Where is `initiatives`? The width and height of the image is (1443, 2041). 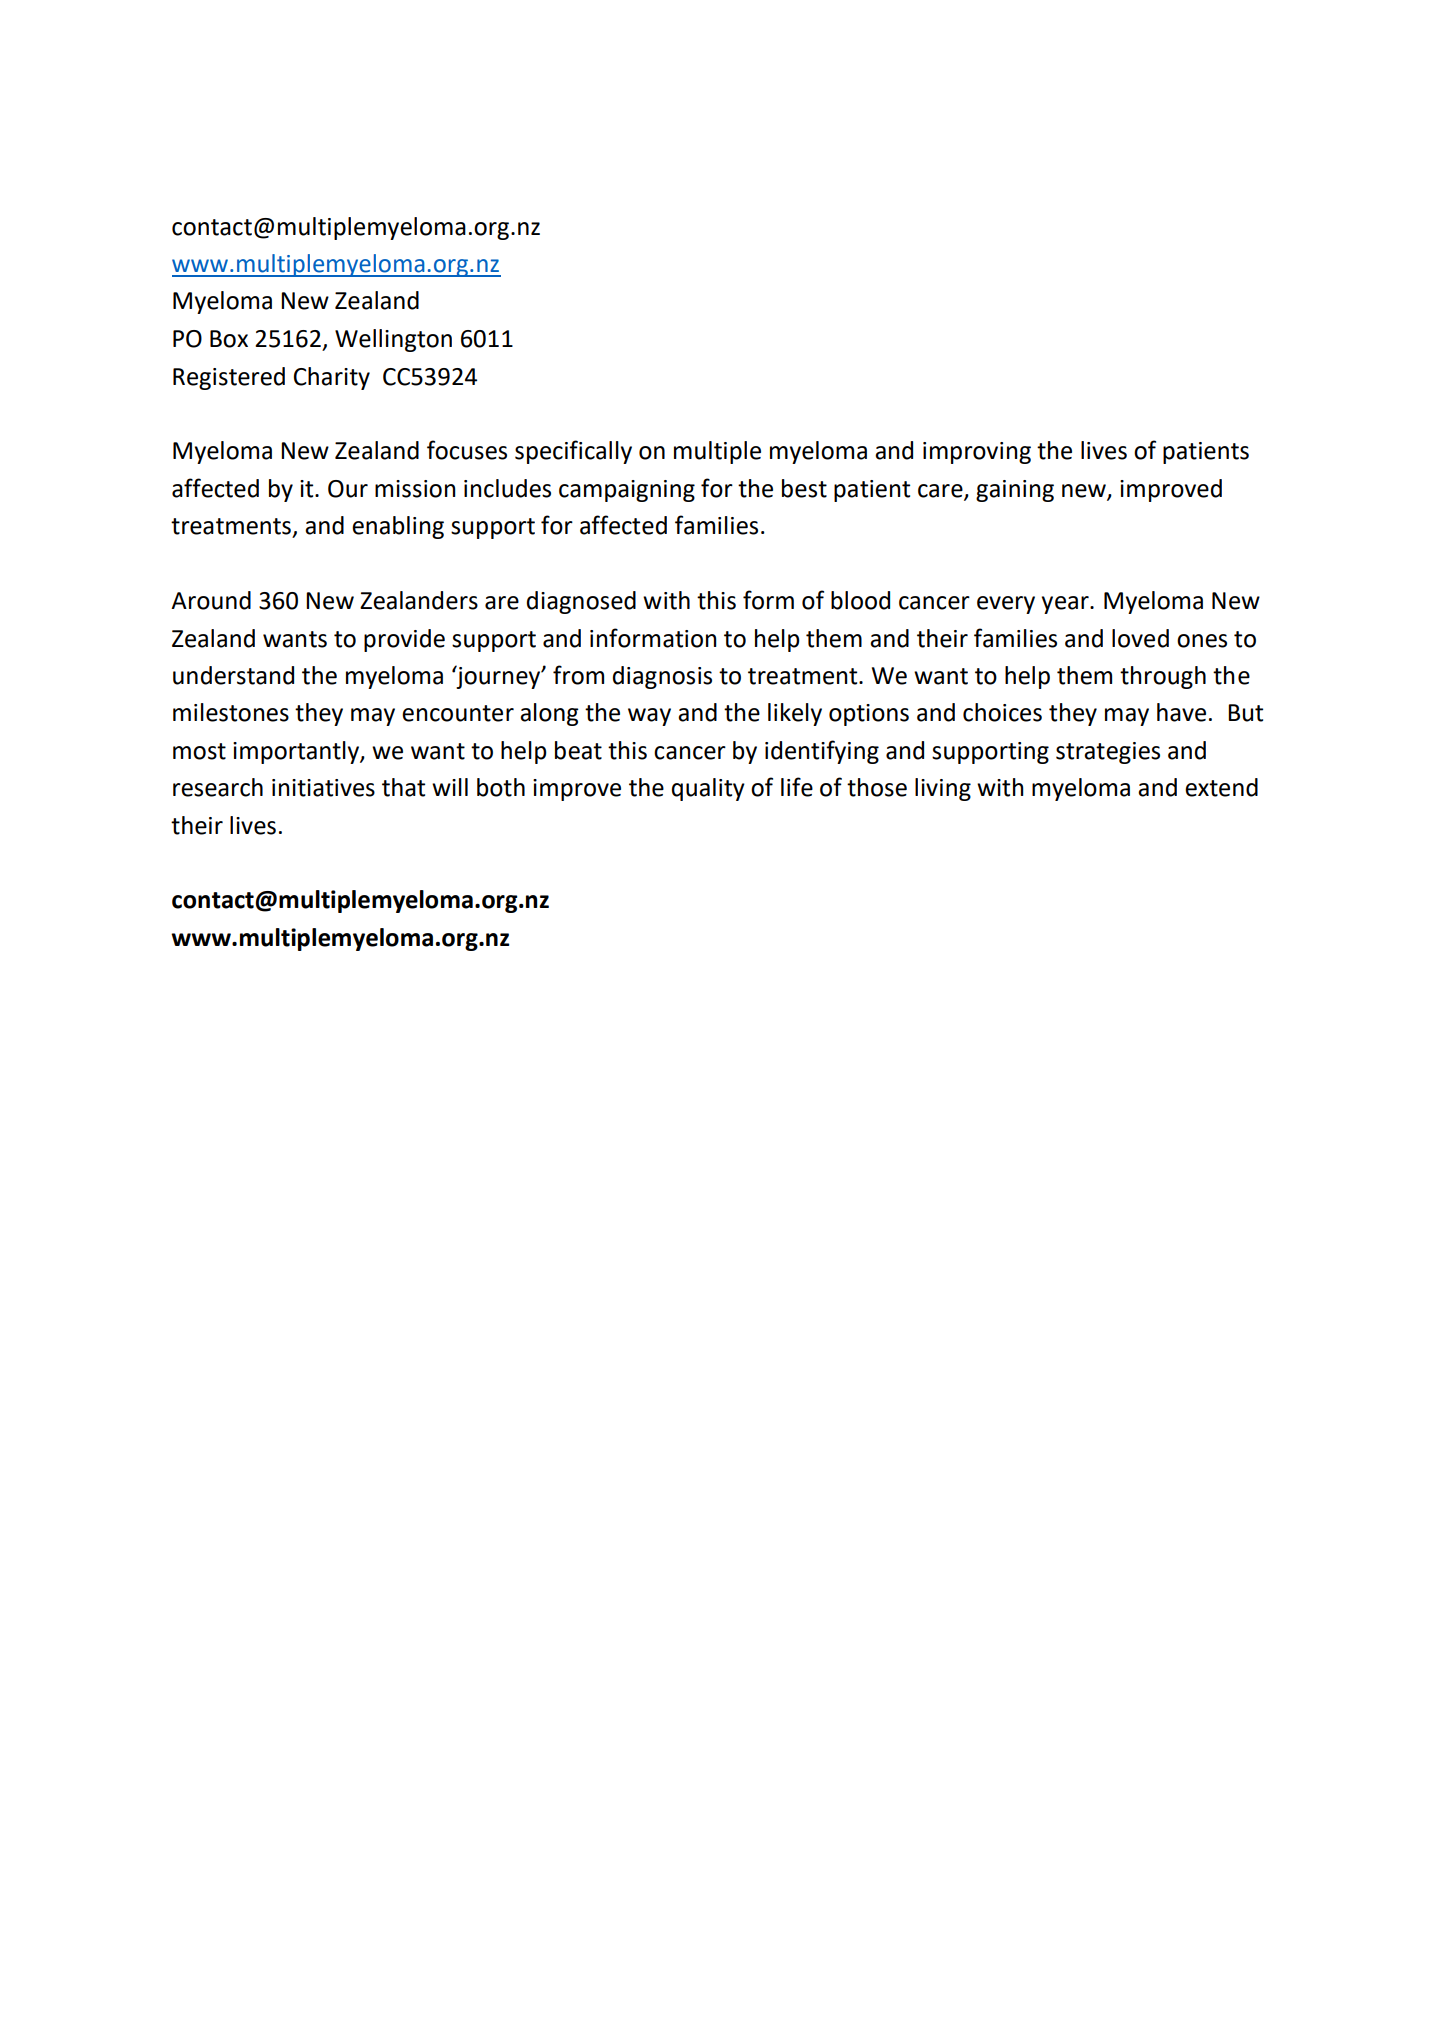
initiatives is located at coordinates (323, 788).
